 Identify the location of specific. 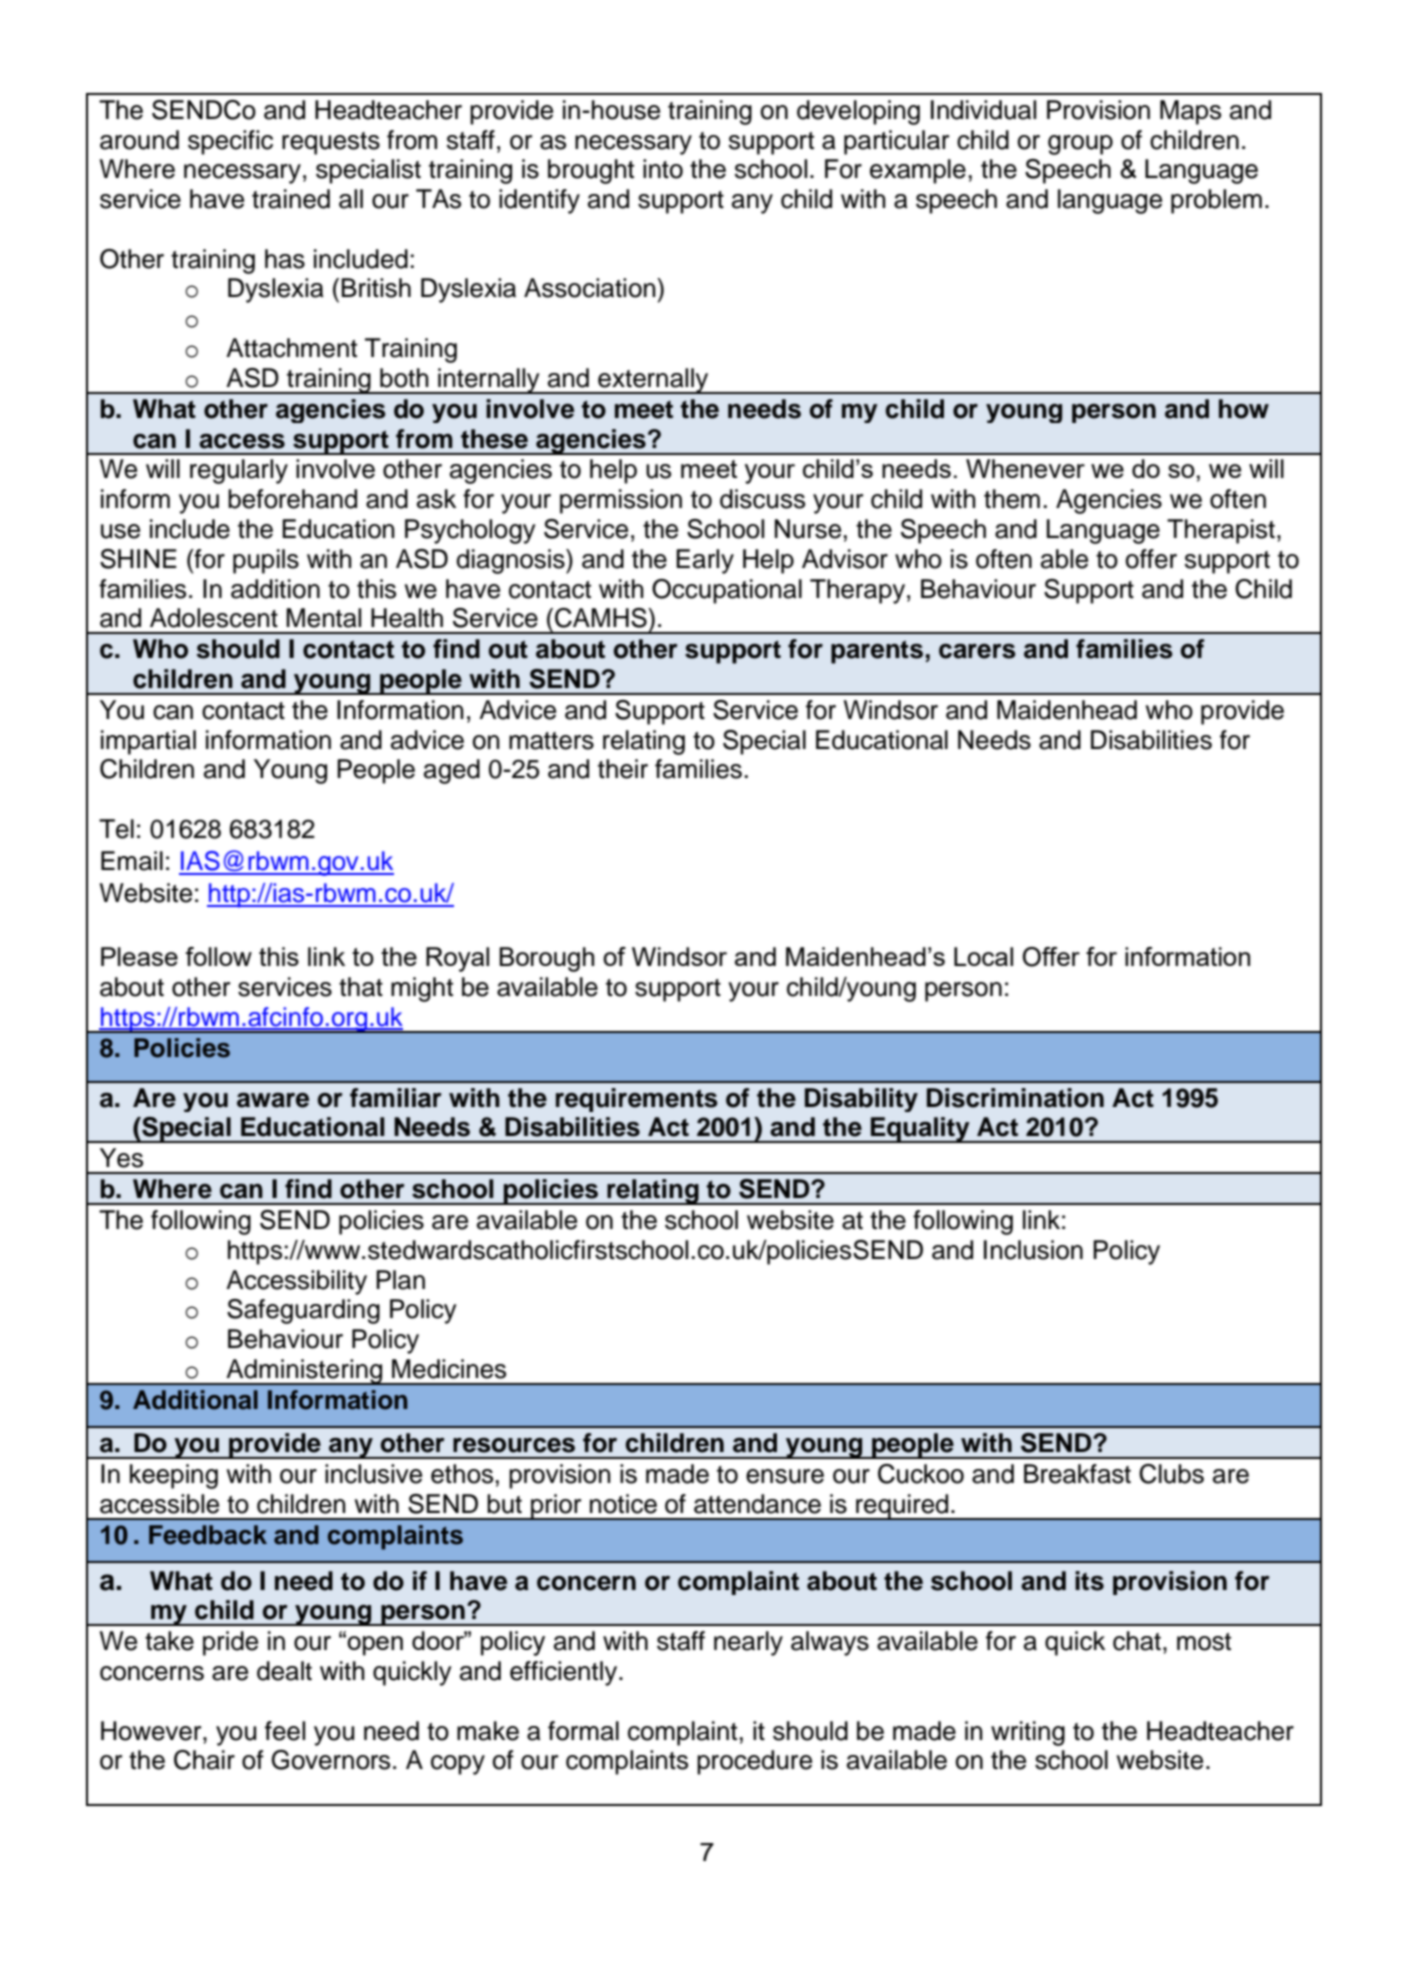
(230, 142).
